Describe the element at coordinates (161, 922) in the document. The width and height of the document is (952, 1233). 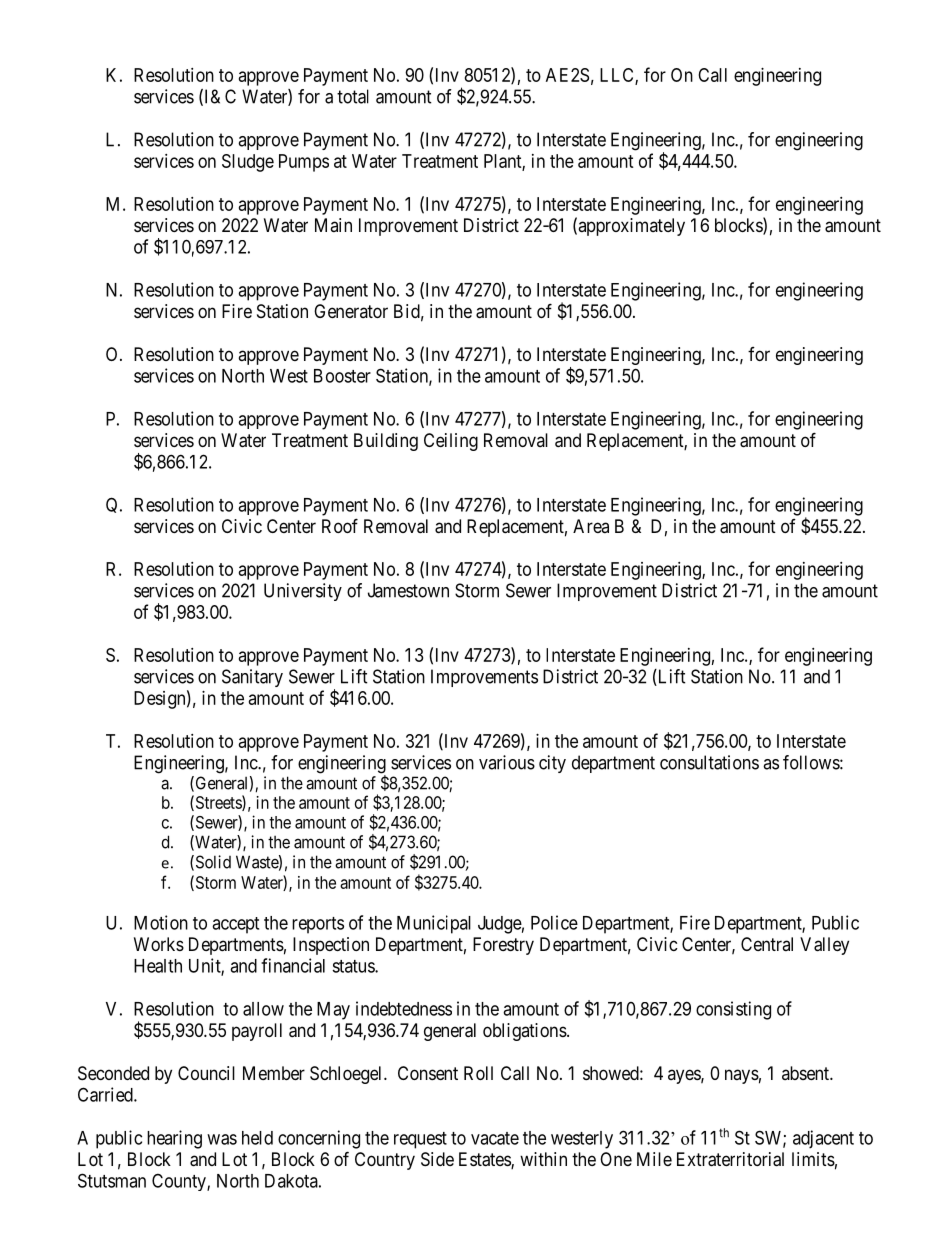
I see `Motion` at that location.
